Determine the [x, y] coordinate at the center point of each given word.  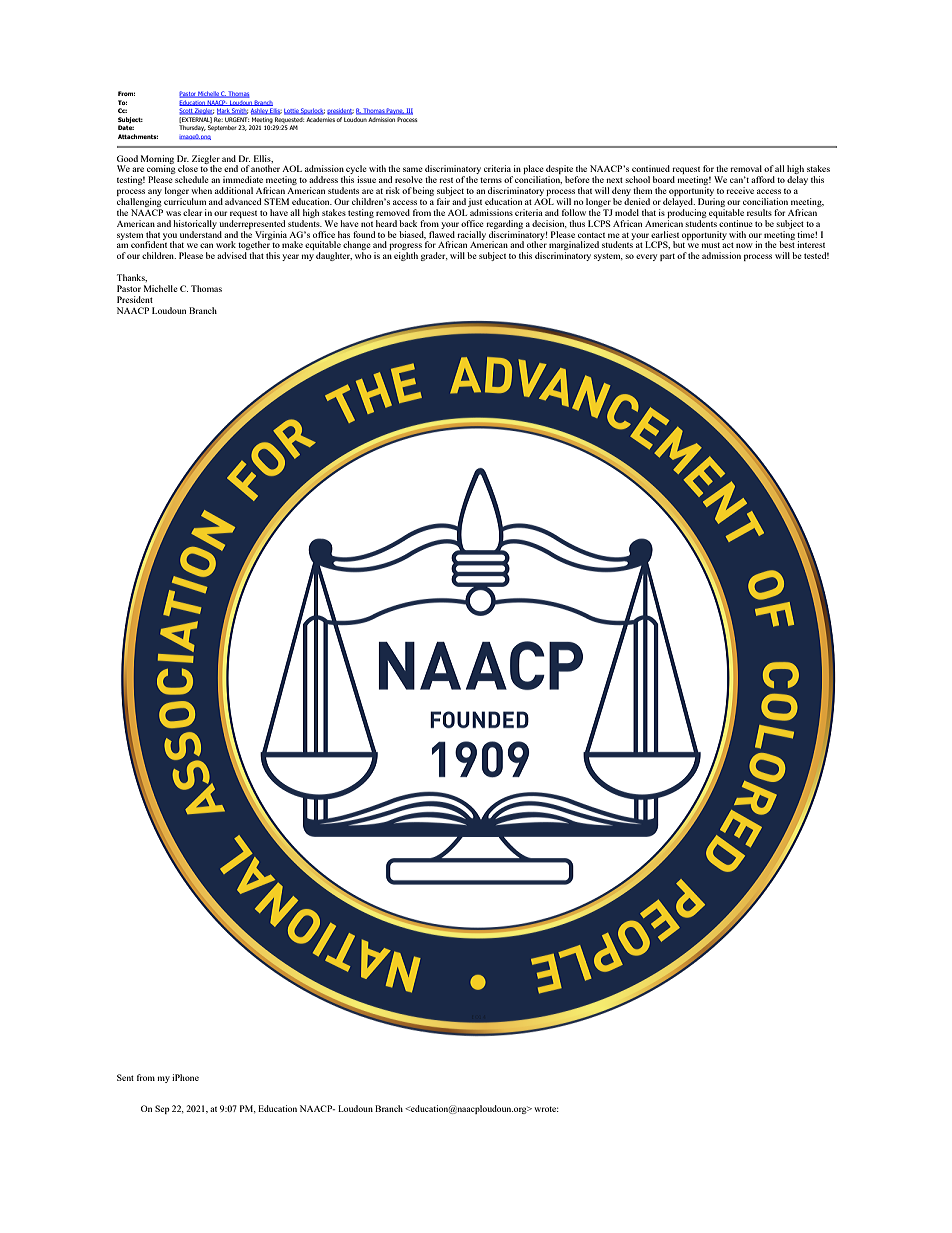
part [667, 257]
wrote [546, 1109]
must [710, 245]
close [188, 168]
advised [232, 255]
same [413, 169]
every [646, 257]
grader [434, 256]
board [664, 179]
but [679, 244]
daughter [334, 256]
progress [405, 248]
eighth [406, 256]
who [363, 255]
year [290, 257]
